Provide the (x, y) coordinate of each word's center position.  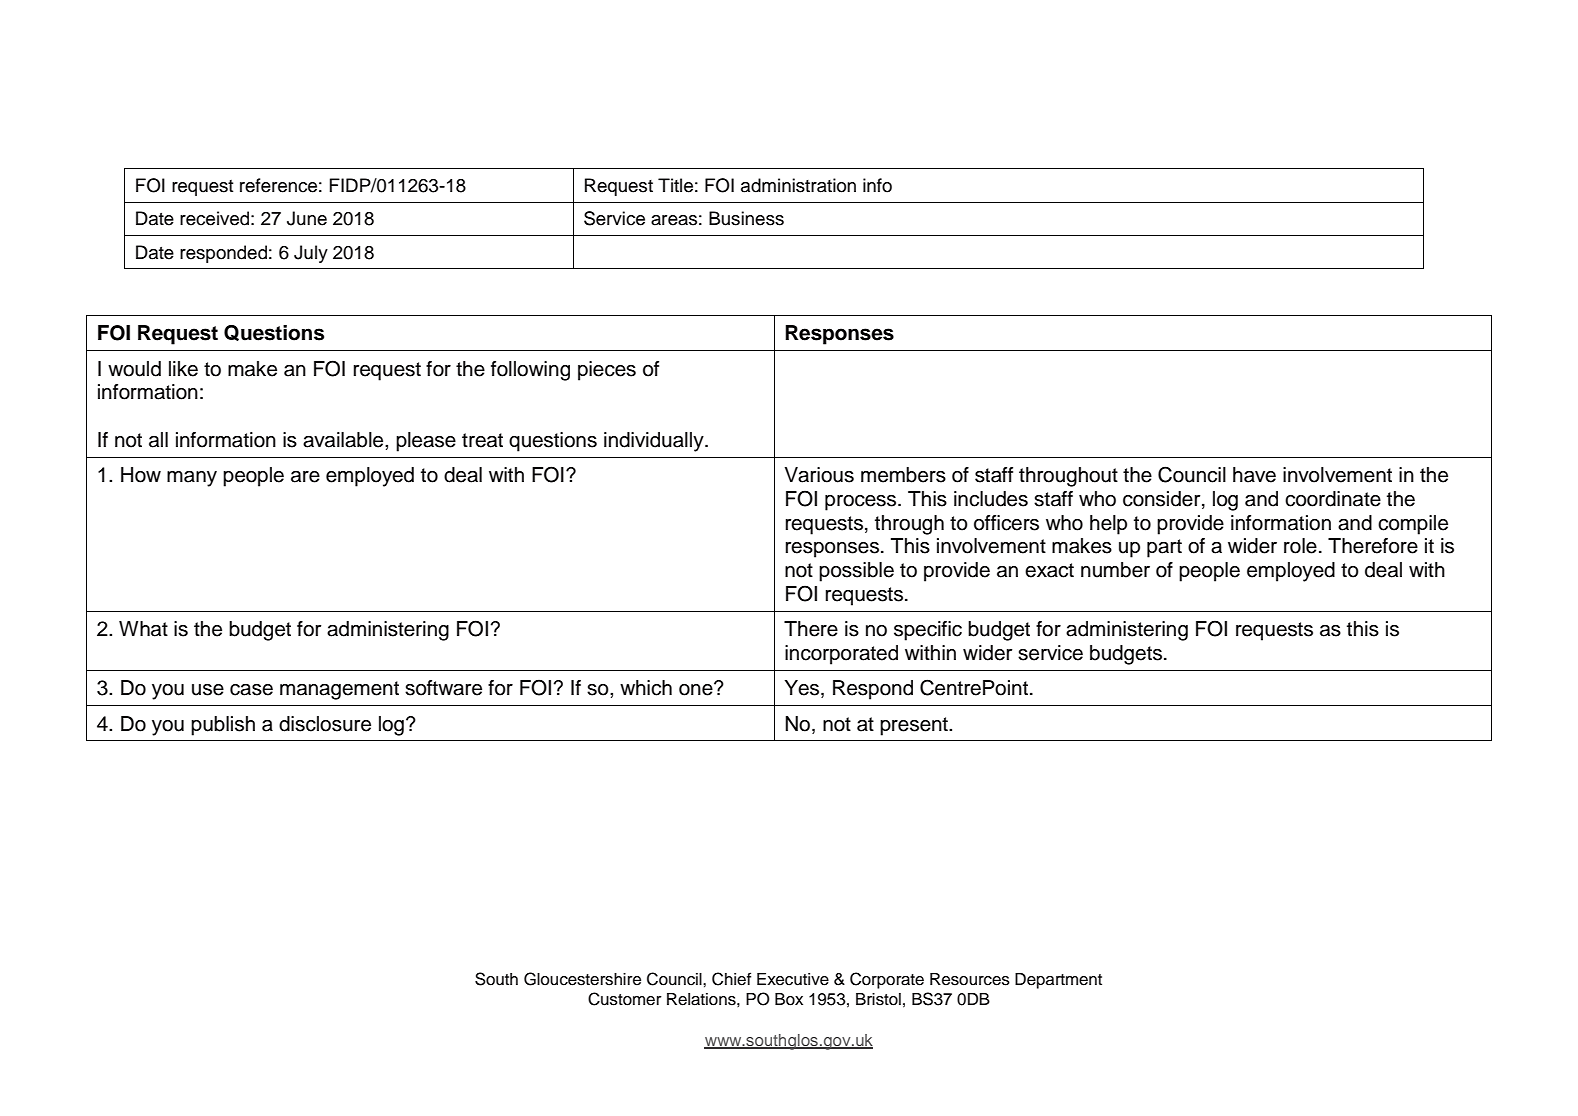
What (143, 629)
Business (746, 218)
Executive (793, 979)
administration (798, 185)
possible (856, 572)
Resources (970, 979)
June (307, 218)
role (1300, 546)
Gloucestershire (582, 979)
